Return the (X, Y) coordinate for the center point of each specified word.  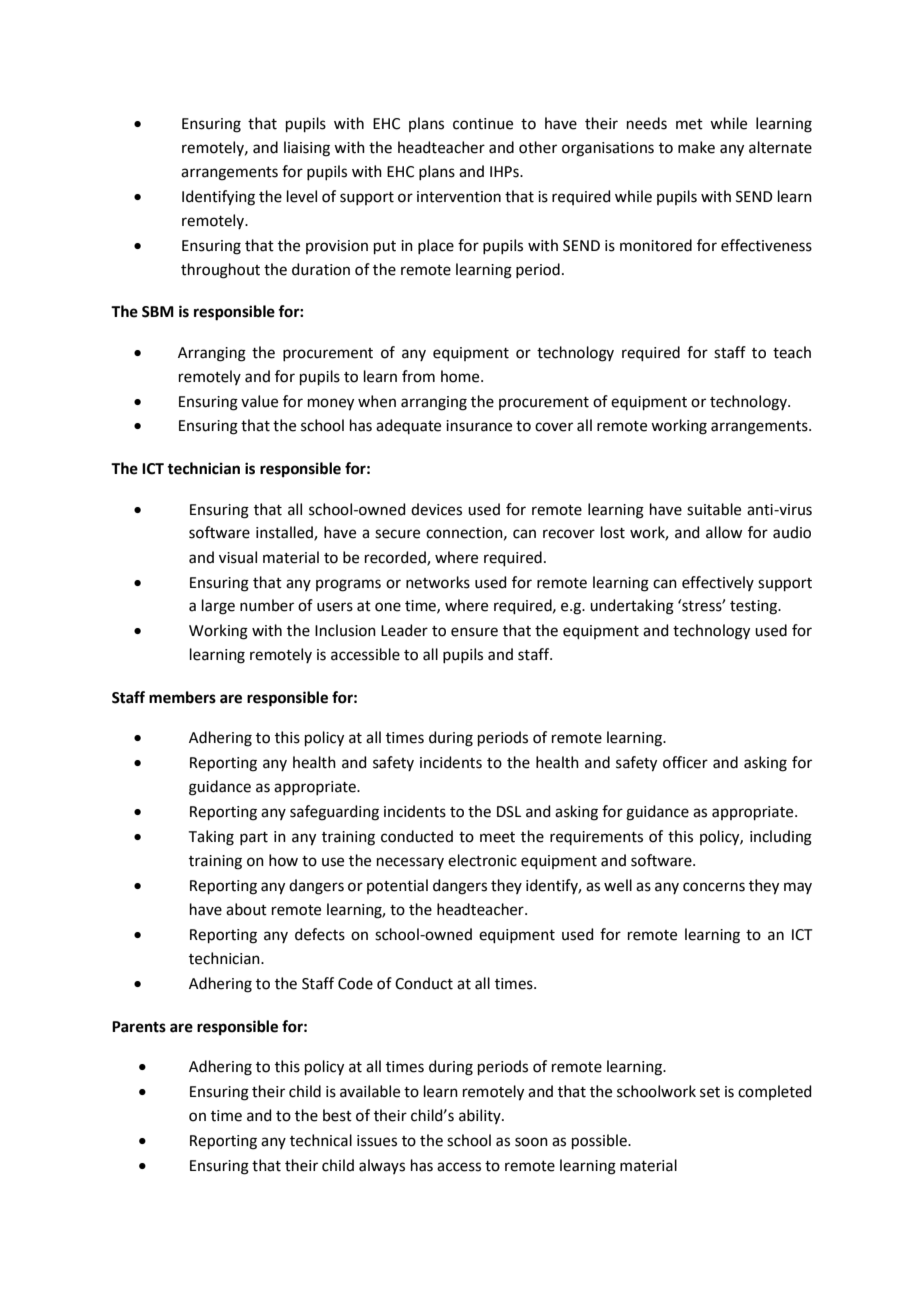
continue (483, 124)
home (461, 376)
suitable (714, 509)
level (302, 196)
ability (481, 1116)
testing (755, 607)
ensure (474, 632)
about (246, 909)
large (218, 607)
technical (321, 1140)
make (696, 147)
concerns (714, 887)
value (259, 401)
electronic (482, 860)
